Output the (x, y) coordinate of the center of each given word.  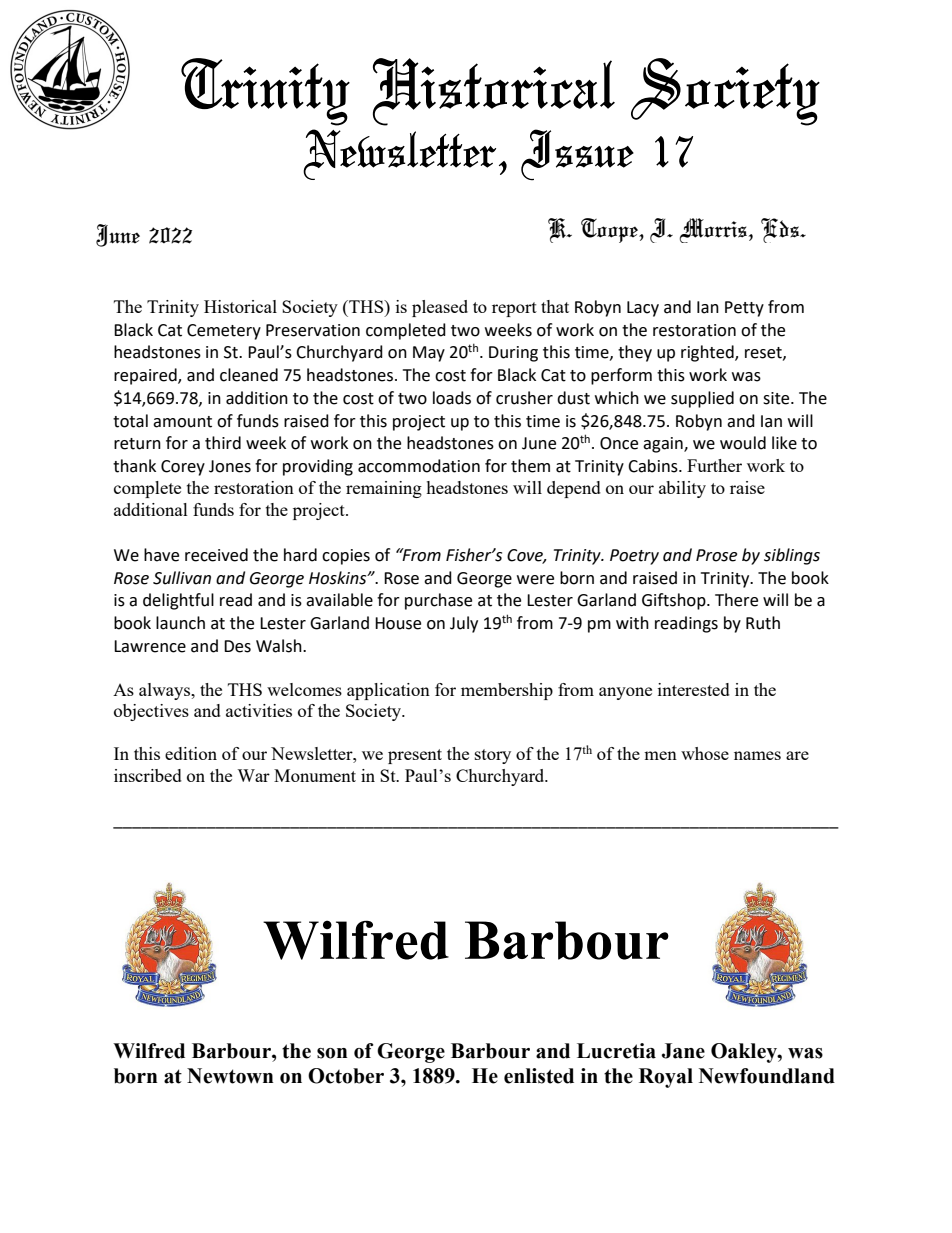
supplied (702, 399)
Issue (577, 155)
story (493, 756)
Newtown (230, 1076)
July (464, 624)
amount (182, 422)
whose (705, 753)
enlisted (539, 1076)
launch (180, 623)
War (253, 775)
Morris (713, 230)
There (736, 600)
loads (452, 398)
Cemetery (224, 332)
